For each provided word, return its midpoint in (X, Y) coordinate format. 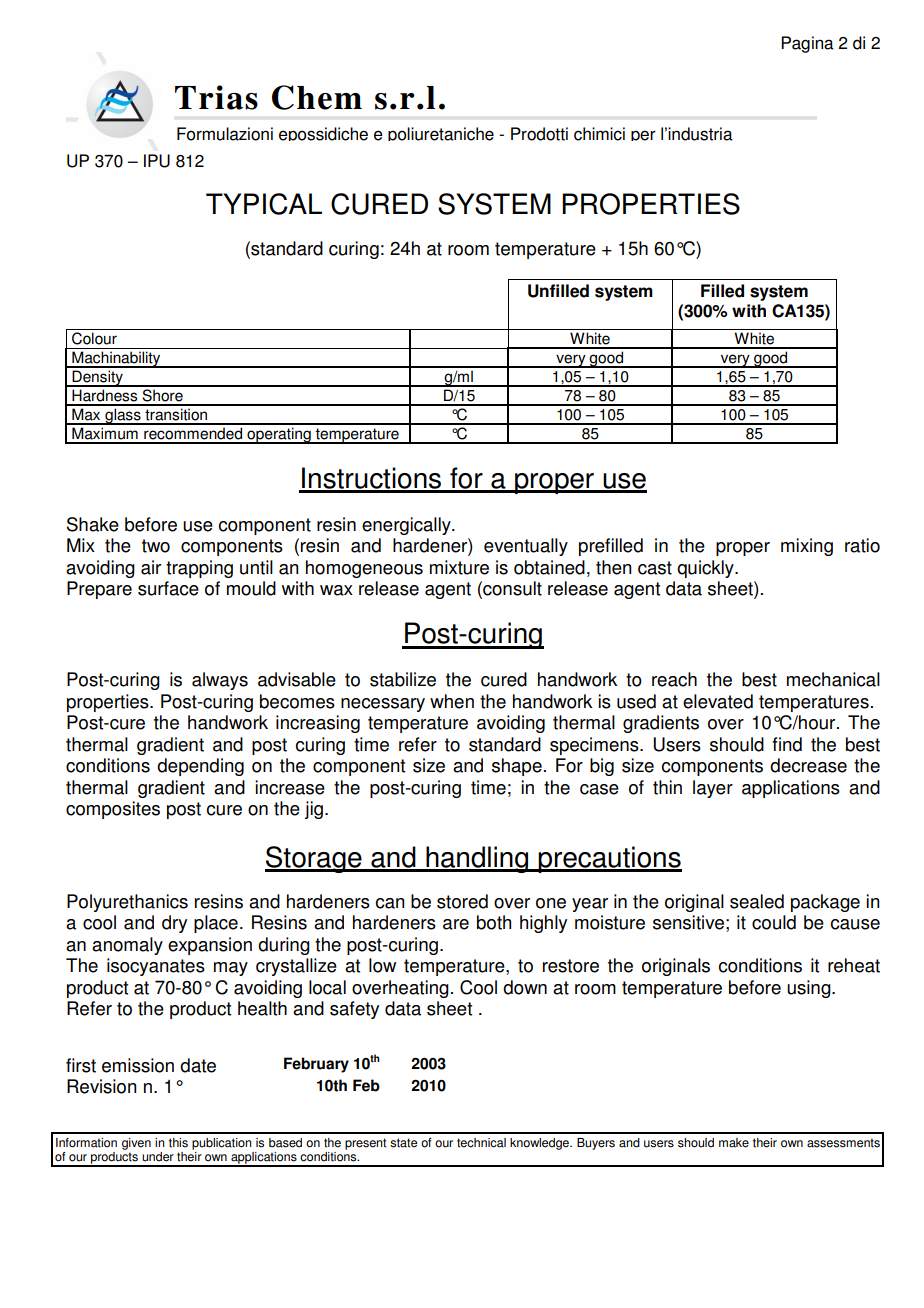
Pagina (807, 44)
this (178, 1143)
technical (481, 1143)
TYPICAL (264, 204)
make (734, 1143)
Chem (317, 97)
